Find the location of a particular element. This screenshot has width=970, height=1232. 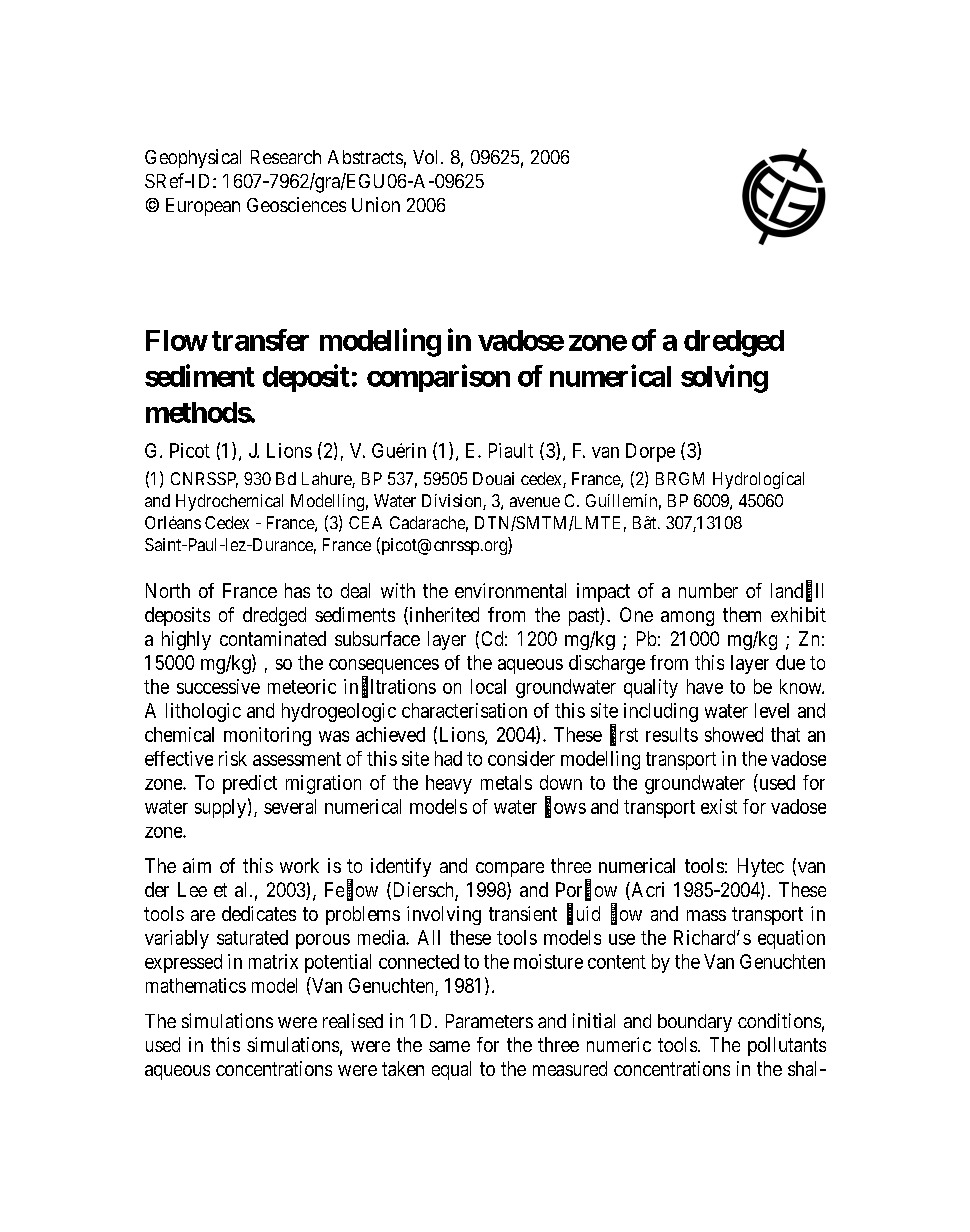

realised is located at coordinates (353, 1020).
